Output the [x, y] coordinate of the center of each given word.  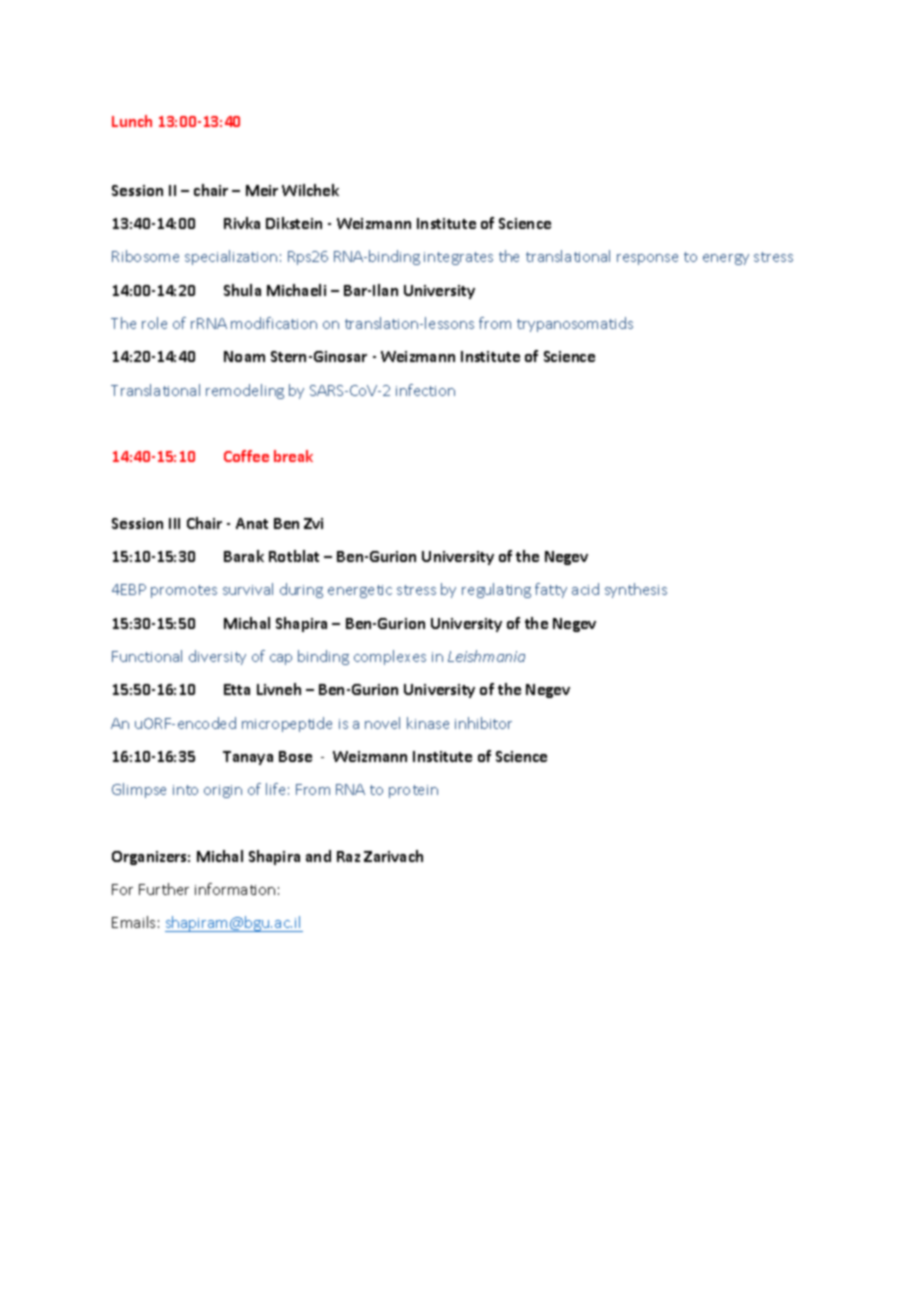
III [174, 523]
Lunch [132, 121]
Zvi [313, 523]
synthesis [636, 590]
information [235, 889]
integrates [458, 258]
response [647, 259]
